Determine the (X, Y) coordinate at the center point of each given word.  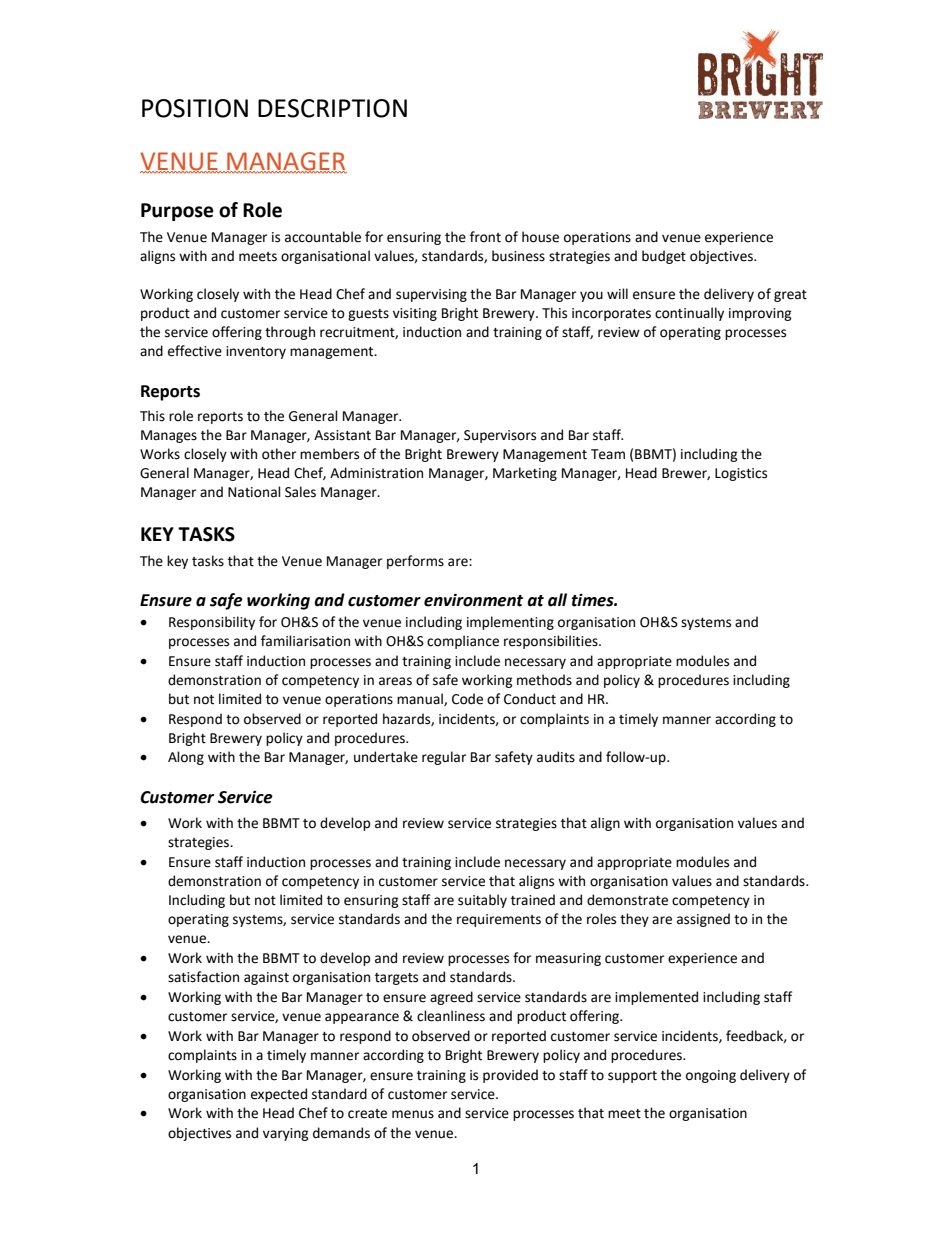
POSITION (195, 108)
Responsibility (212, 623)
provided (510, 1076)
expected (279, 1095)
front (485, 237)
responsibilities (552, 642)
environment (473, 600)
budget (664, 257)
